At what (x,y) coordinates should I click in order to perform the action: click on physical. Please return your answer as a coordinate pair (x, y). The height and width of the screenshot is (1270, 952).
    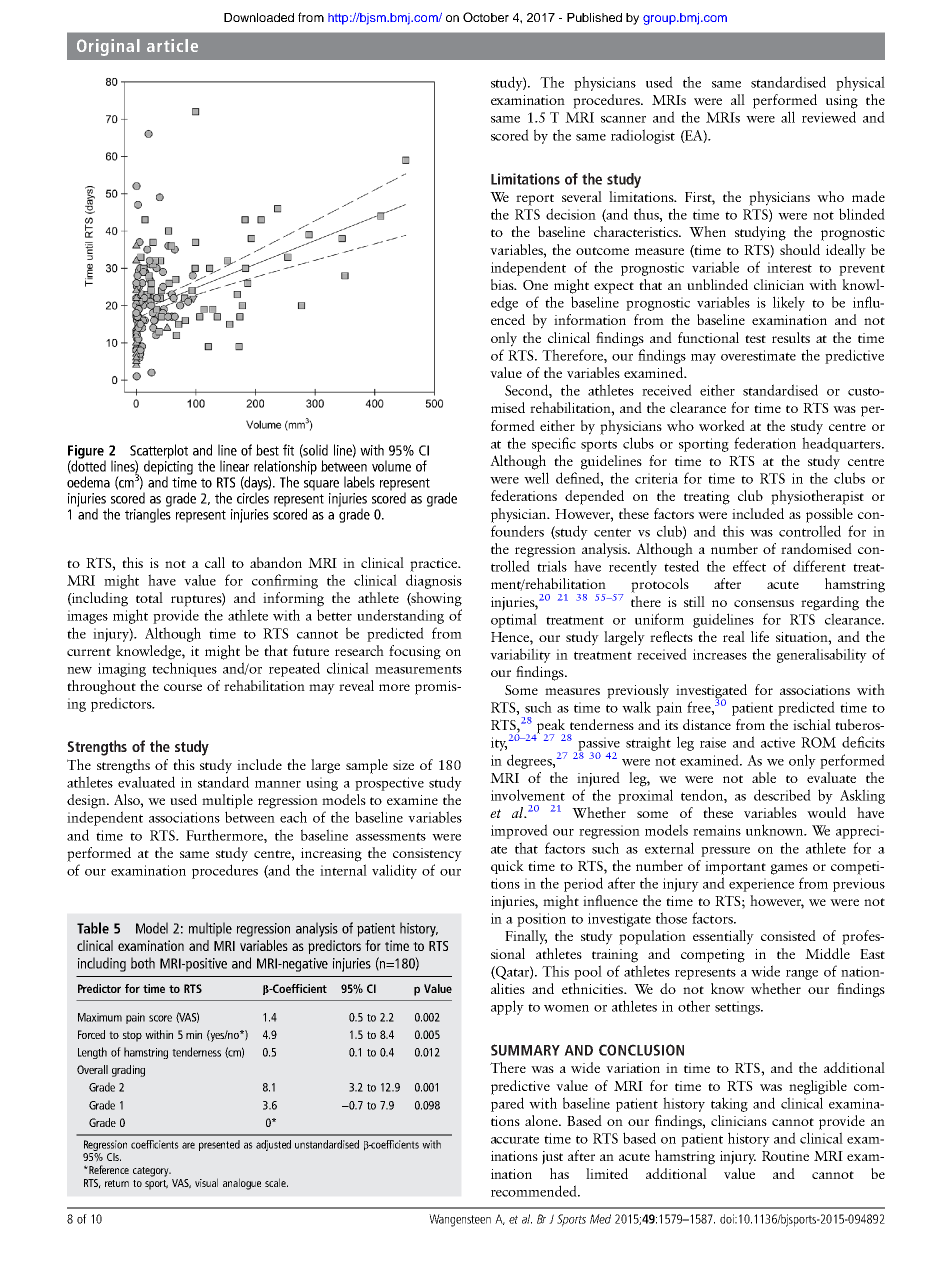
    Looking at the image, I should click on (860, 83).
